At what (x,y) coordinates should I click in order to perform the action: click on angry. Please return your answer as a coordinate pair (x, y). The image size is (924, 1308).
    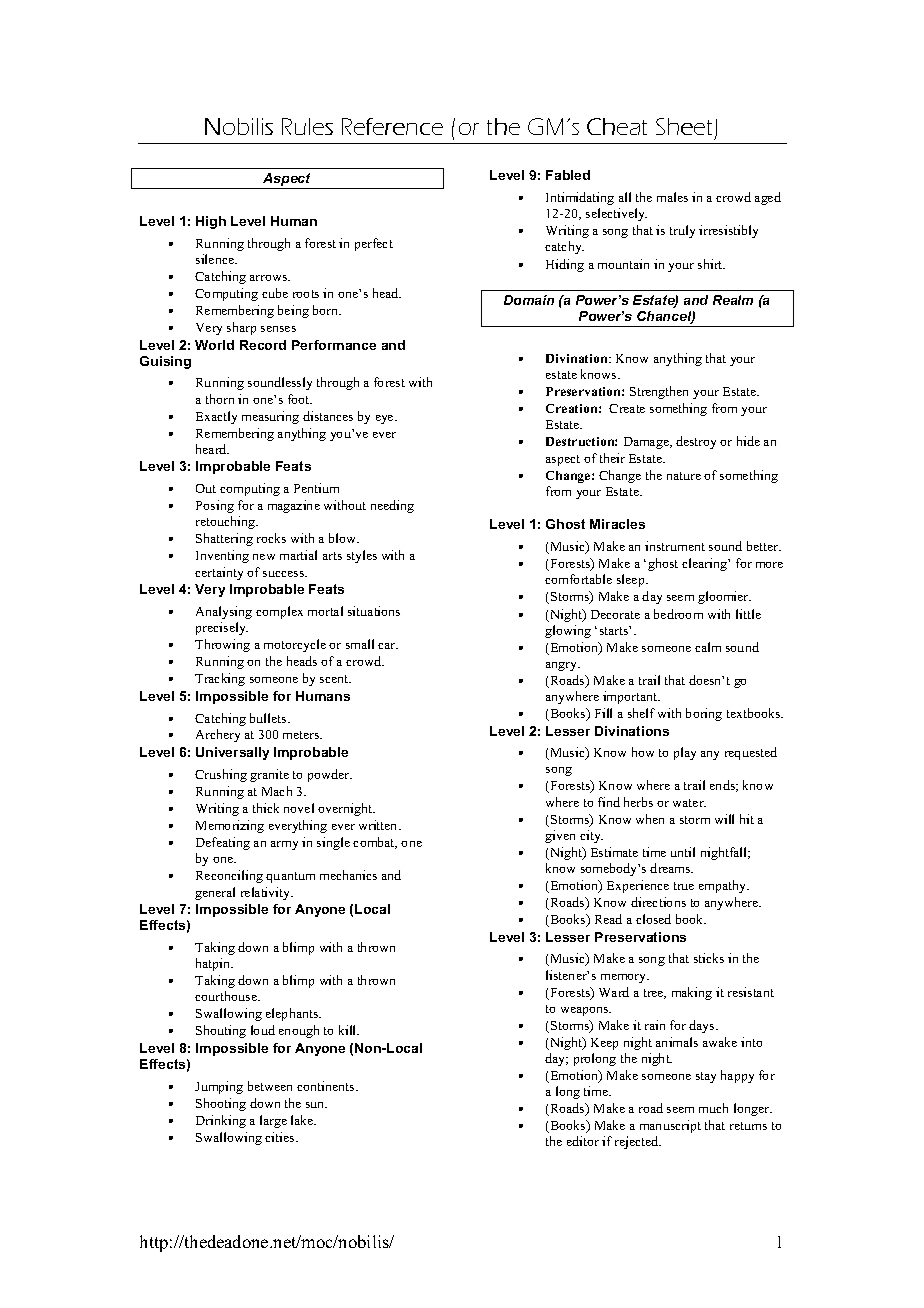
    Looking at the image, I should click on (563, 666).
